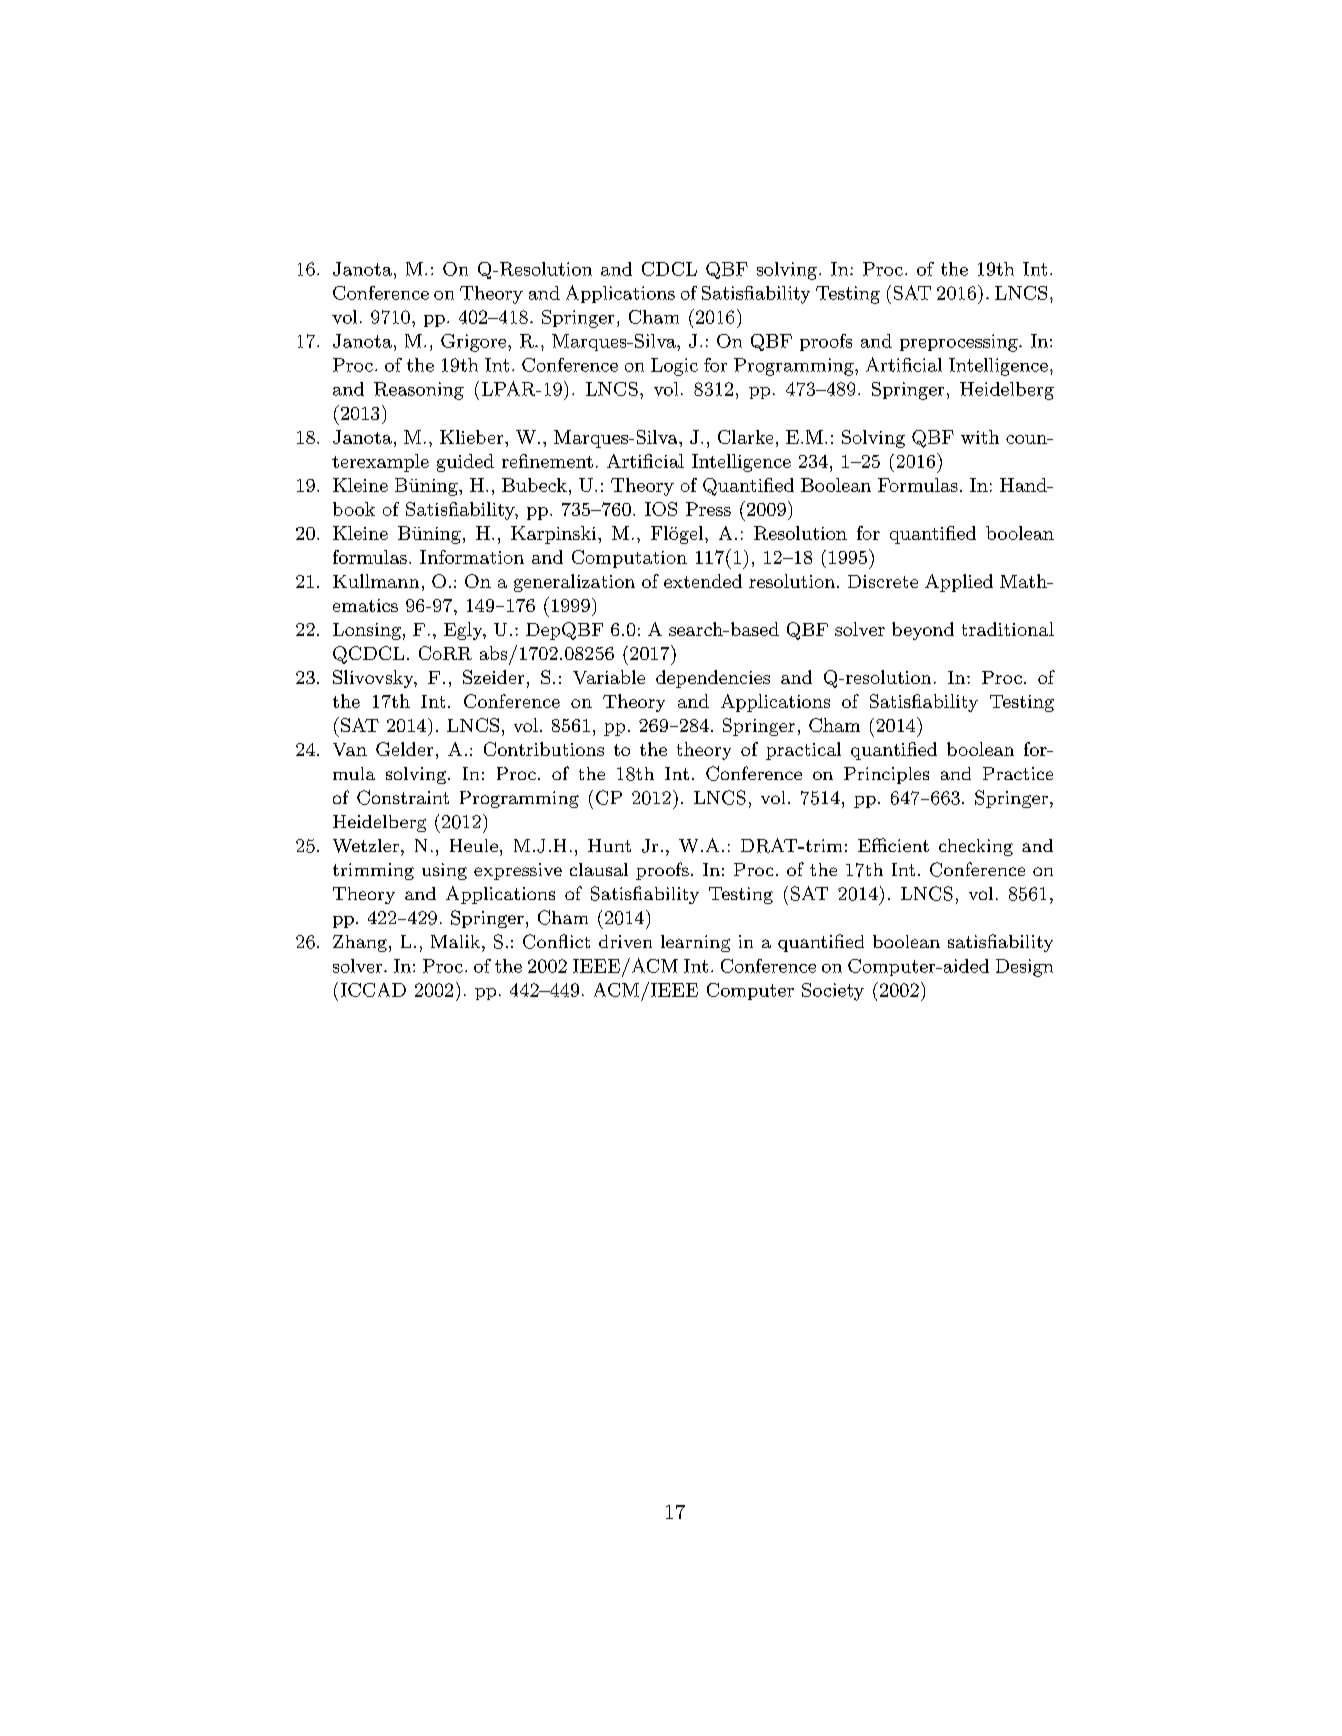 The height and width of the screenshot is (1736, 1342). What do you see at coordinates (1024, 968) in the screenshot?
I see `Design` at bounding box center [1024, 968].
